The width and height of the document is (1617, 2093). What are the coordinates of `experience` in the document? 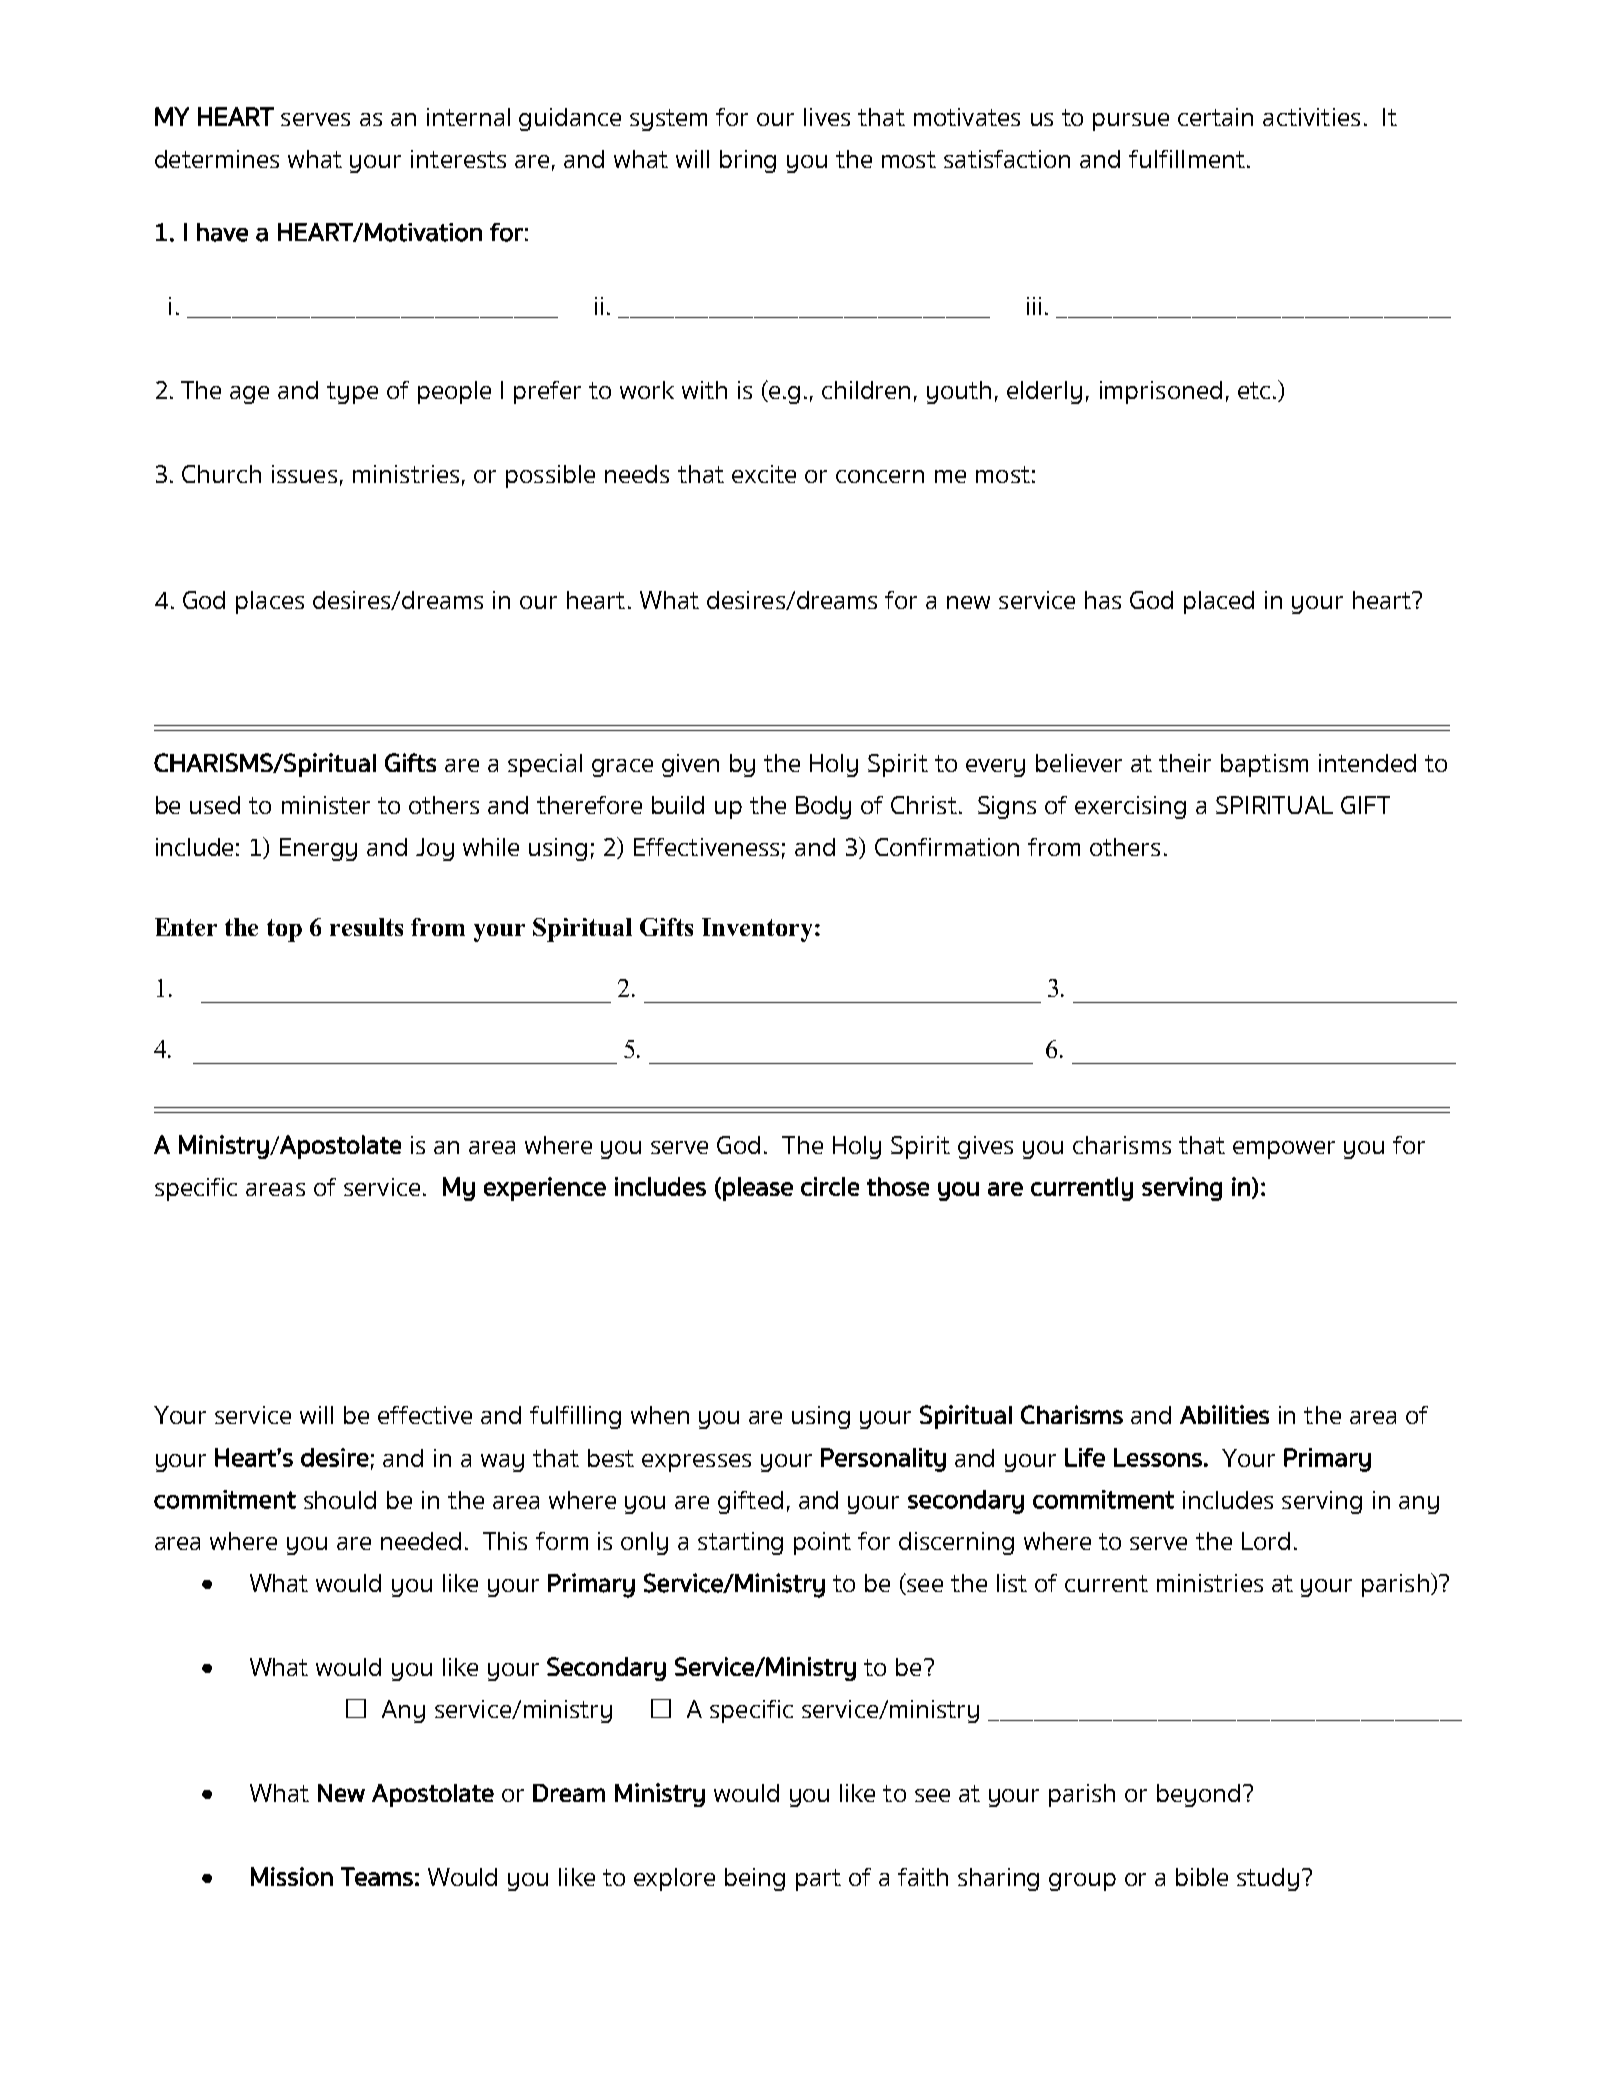 It's located at (545, 1189).
